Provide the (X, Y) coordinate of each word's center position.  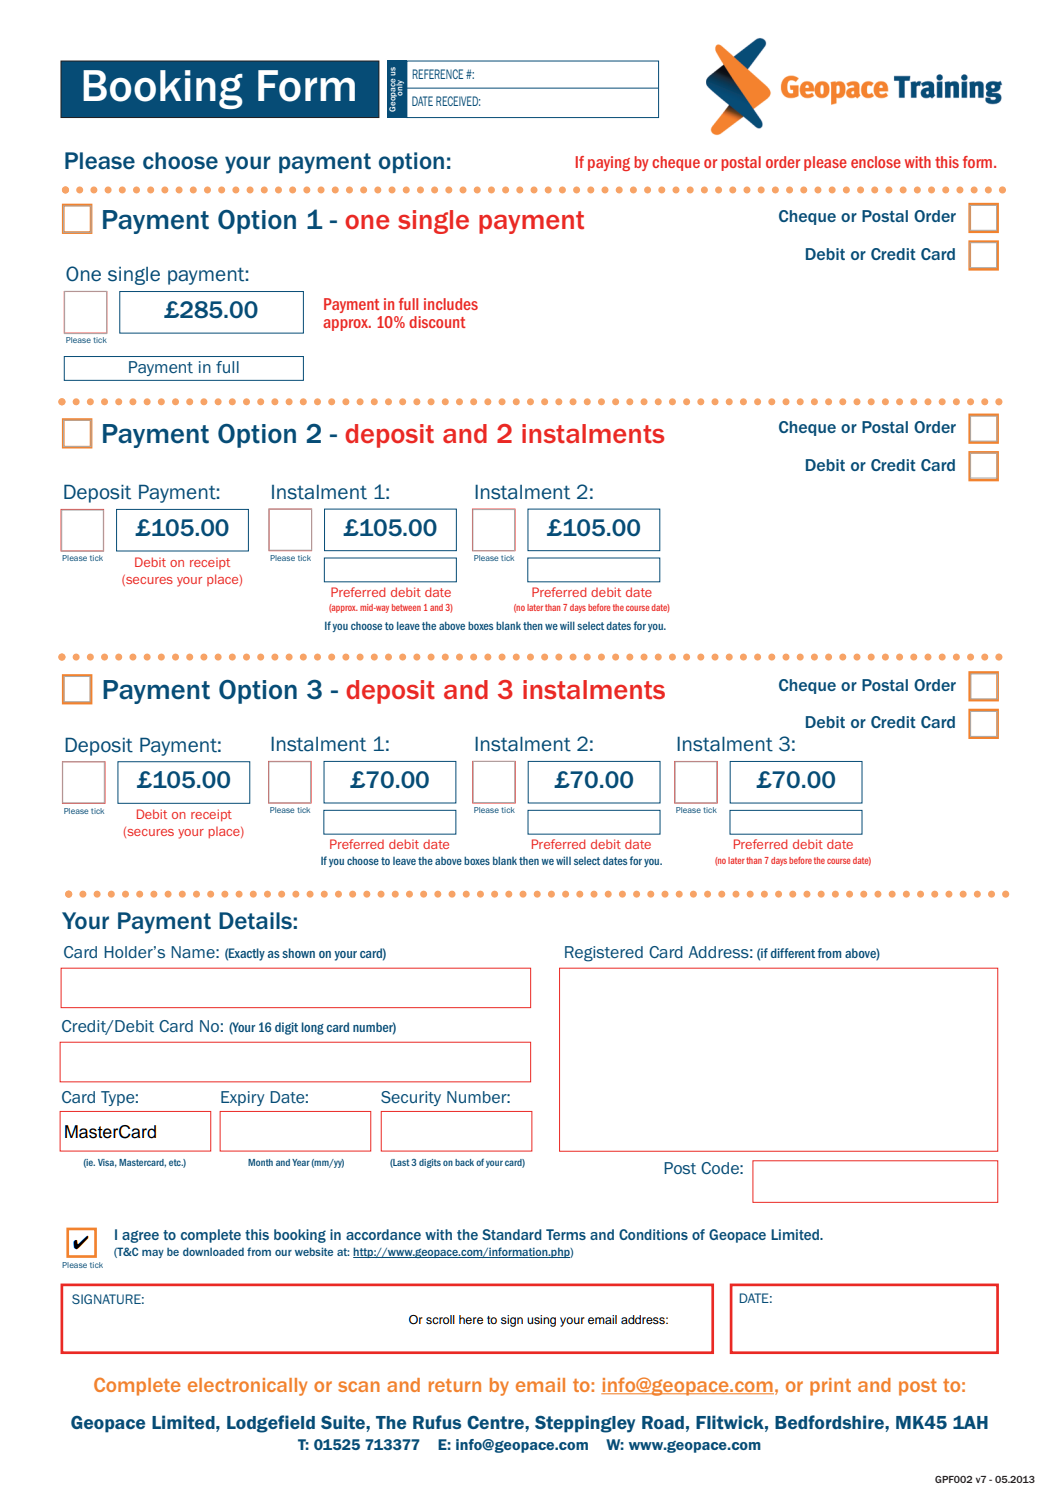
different (793, 953)
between (406, 607)
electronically (247, 1387)
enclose (876, 162)
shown (298, 953)
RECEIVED (458, 101)
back (464, 1162)
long (313, 1028)
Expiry (242, 1098)
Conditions (653, 1234)
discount (437, 322)
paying (609, 163)
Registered (604, 954)
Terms (566, 1234)
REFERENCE (437, 74)
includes (451, 304)
